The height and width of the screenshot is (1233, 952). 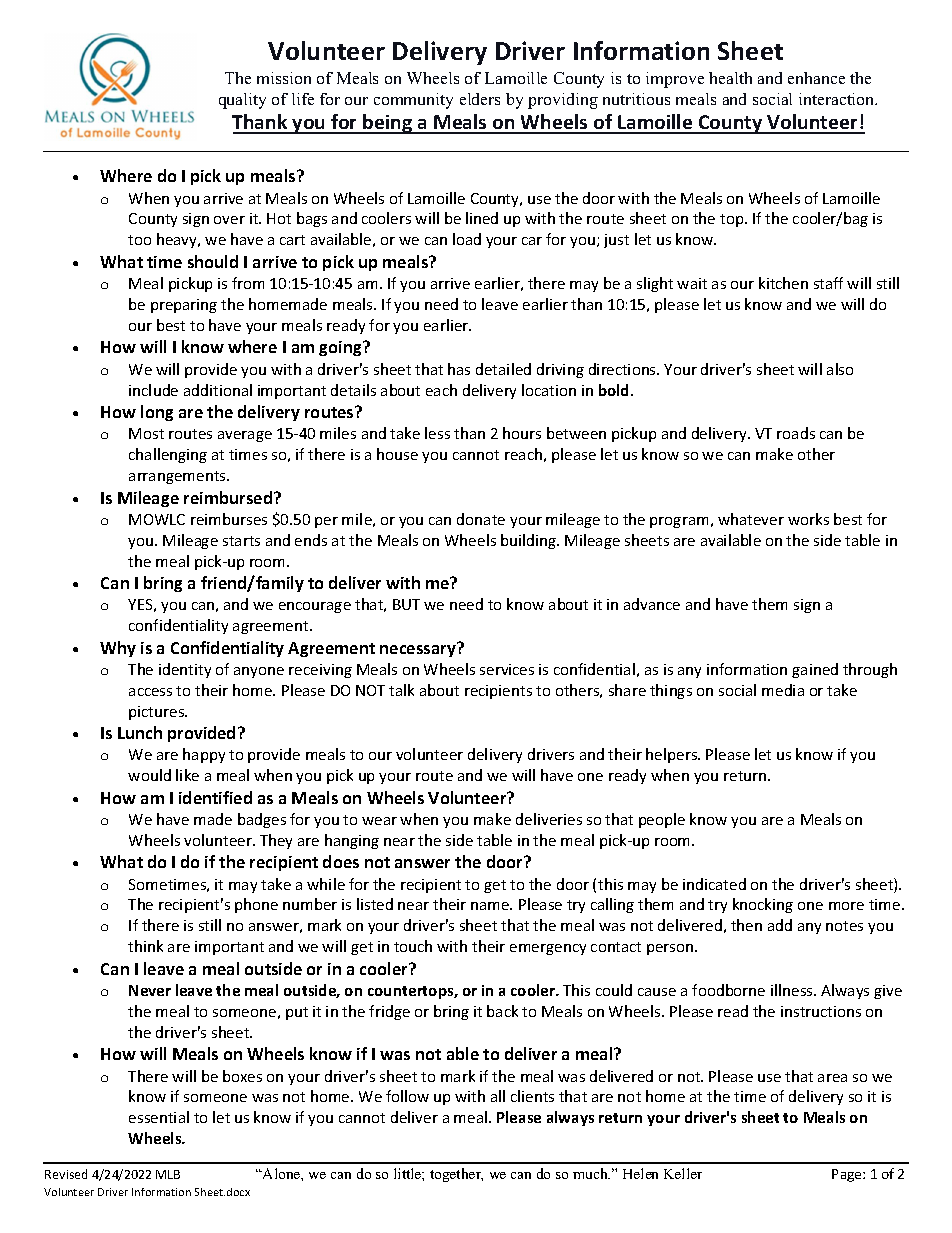 I want to click on gained, so click(x=815, y=670).
